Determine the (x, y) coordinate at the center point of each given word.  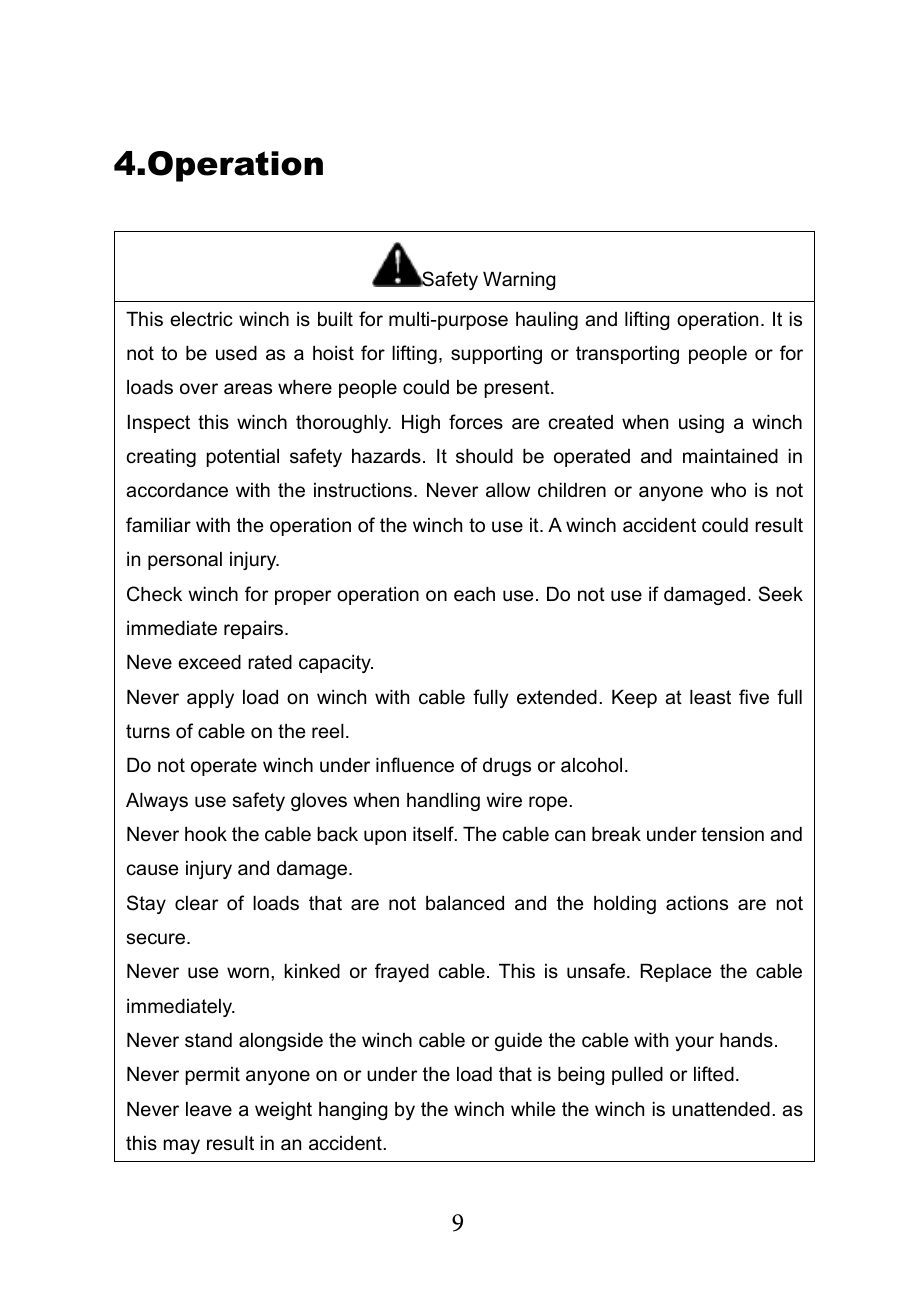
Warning (519, 281)
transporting (627, 355)
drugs (507, 767)
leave (209, 1109)
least (710, 697)
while (533, 1109)
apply (210, 699)
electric (201, 319)
